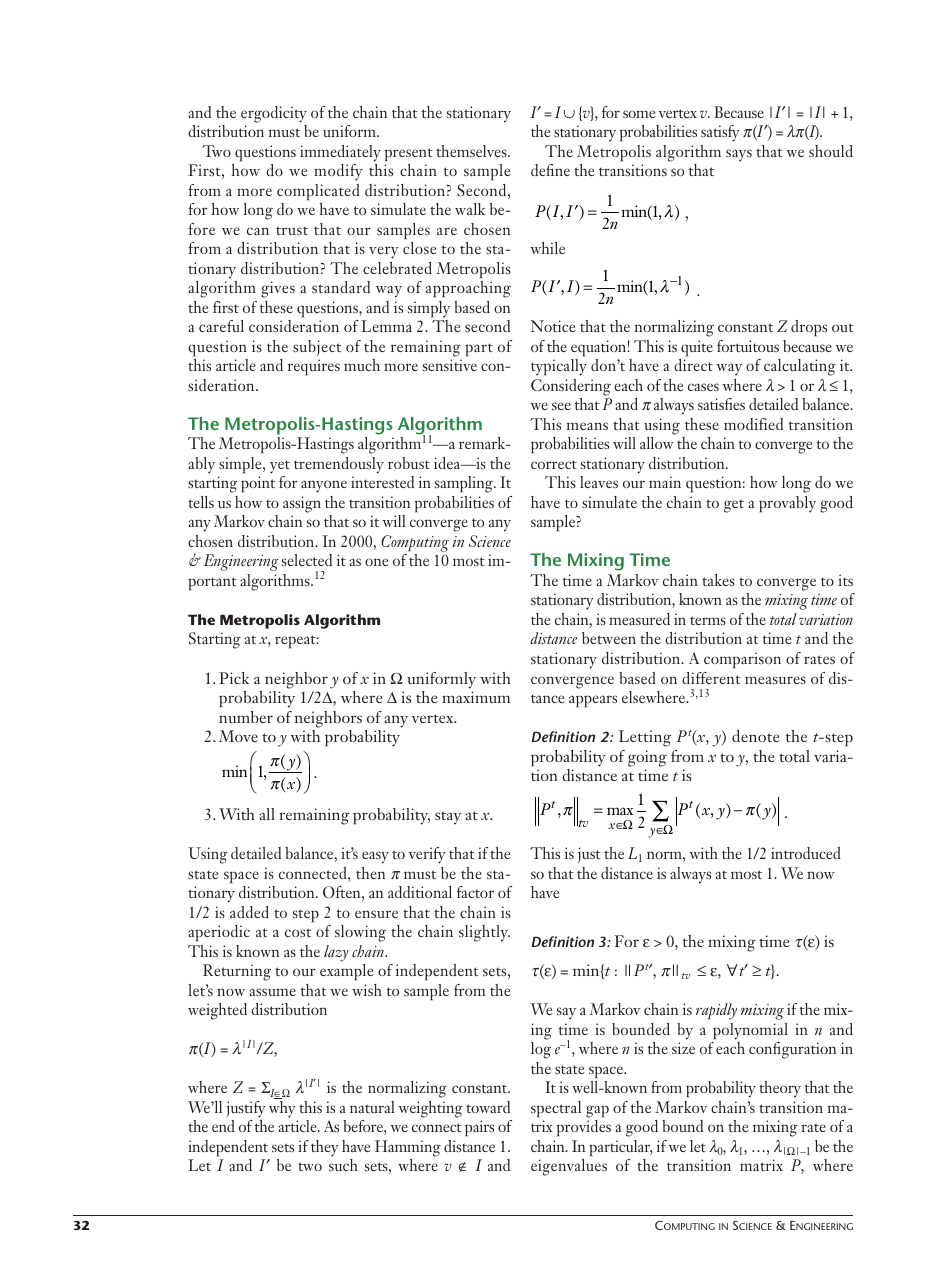  Describe the element at coordinates (806, 853) in the screenshot. I see `introduced` at that location.
